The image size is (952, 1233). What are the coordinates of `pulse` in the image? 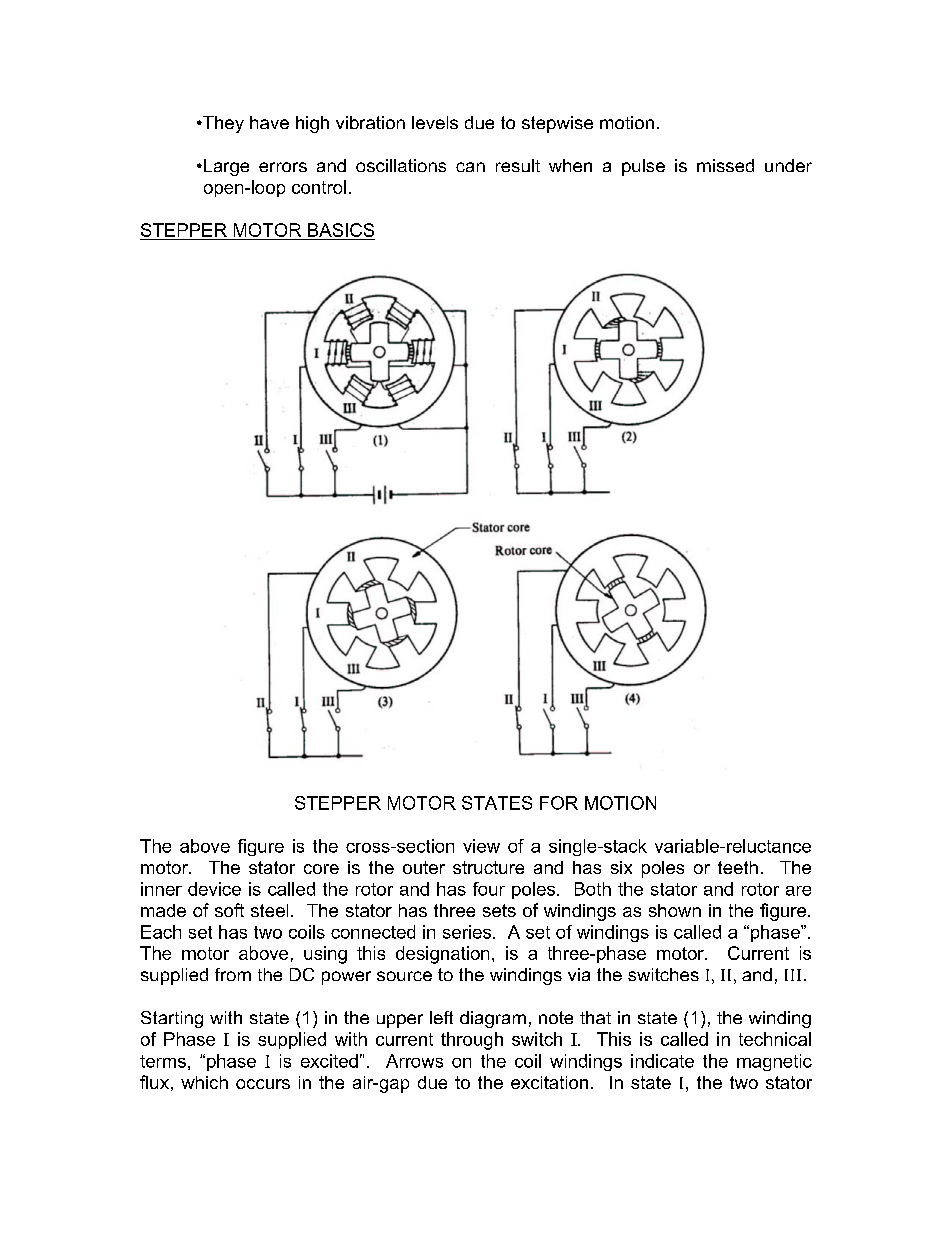 It's located at (643, 167).
